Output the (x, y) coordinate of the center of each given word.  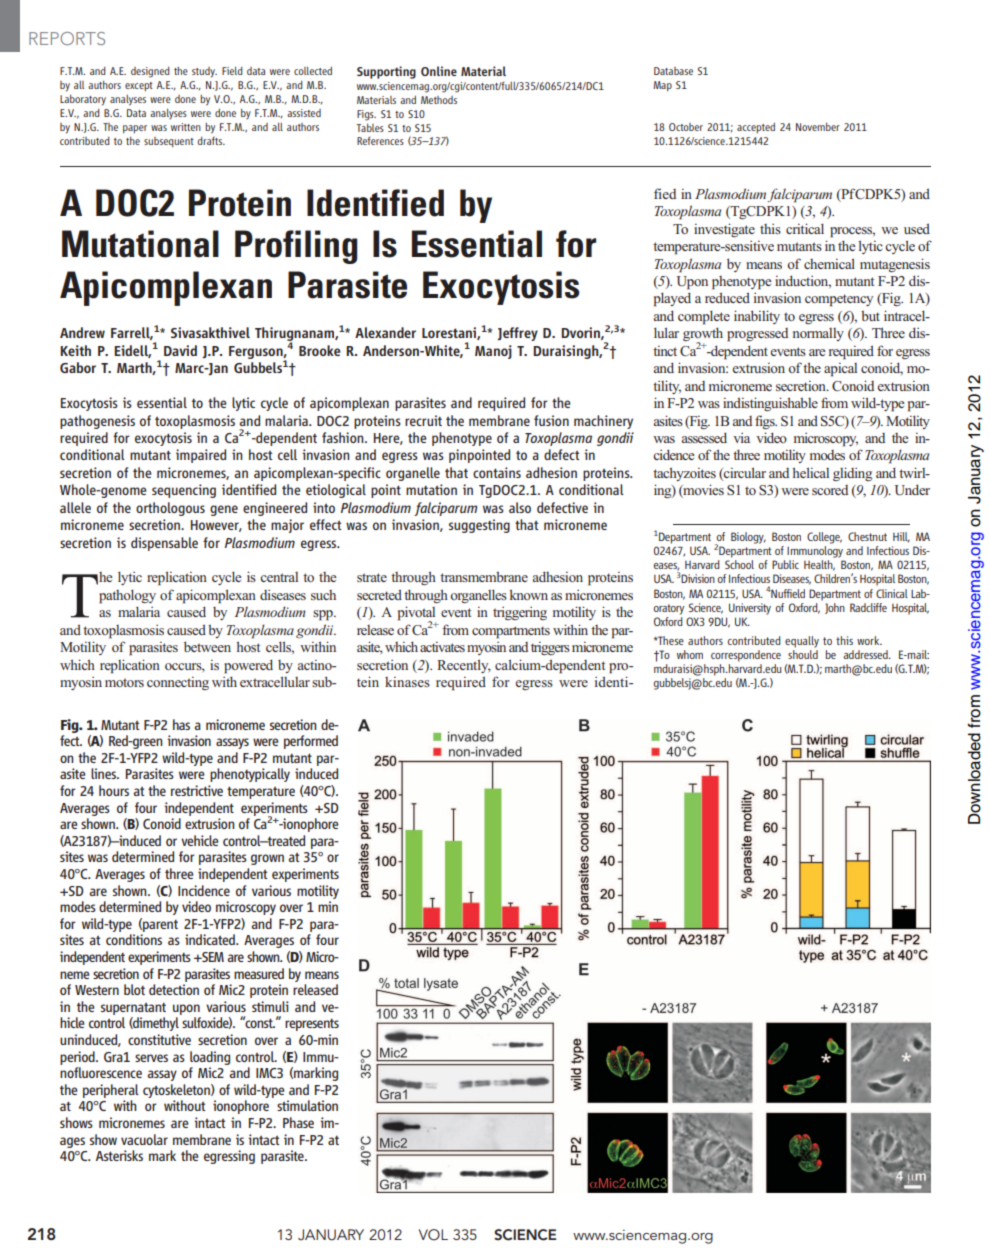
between (207, 646)
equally (802, 642)
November (818, 127)
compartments (511, 632)
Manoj (493, 352)
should (803, 654)
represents (312, 1025)
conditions (134, 939)
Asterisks (119, 1155)
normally (818, 334)
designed (150, 72)
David (180, 350)
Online (439, 71)
